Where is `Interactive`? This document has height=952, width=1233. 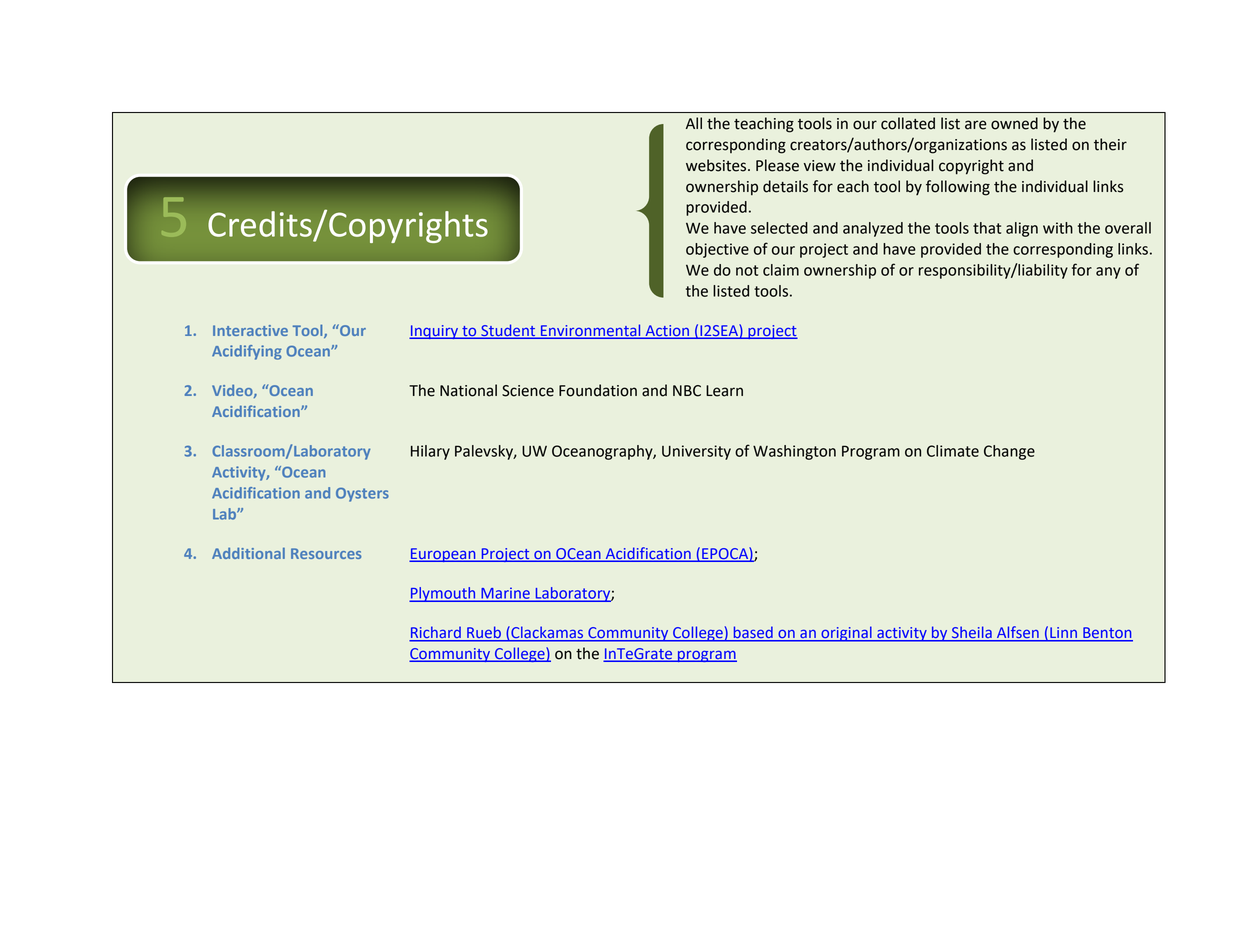 Interactive is located at coordinates (250, 330).
